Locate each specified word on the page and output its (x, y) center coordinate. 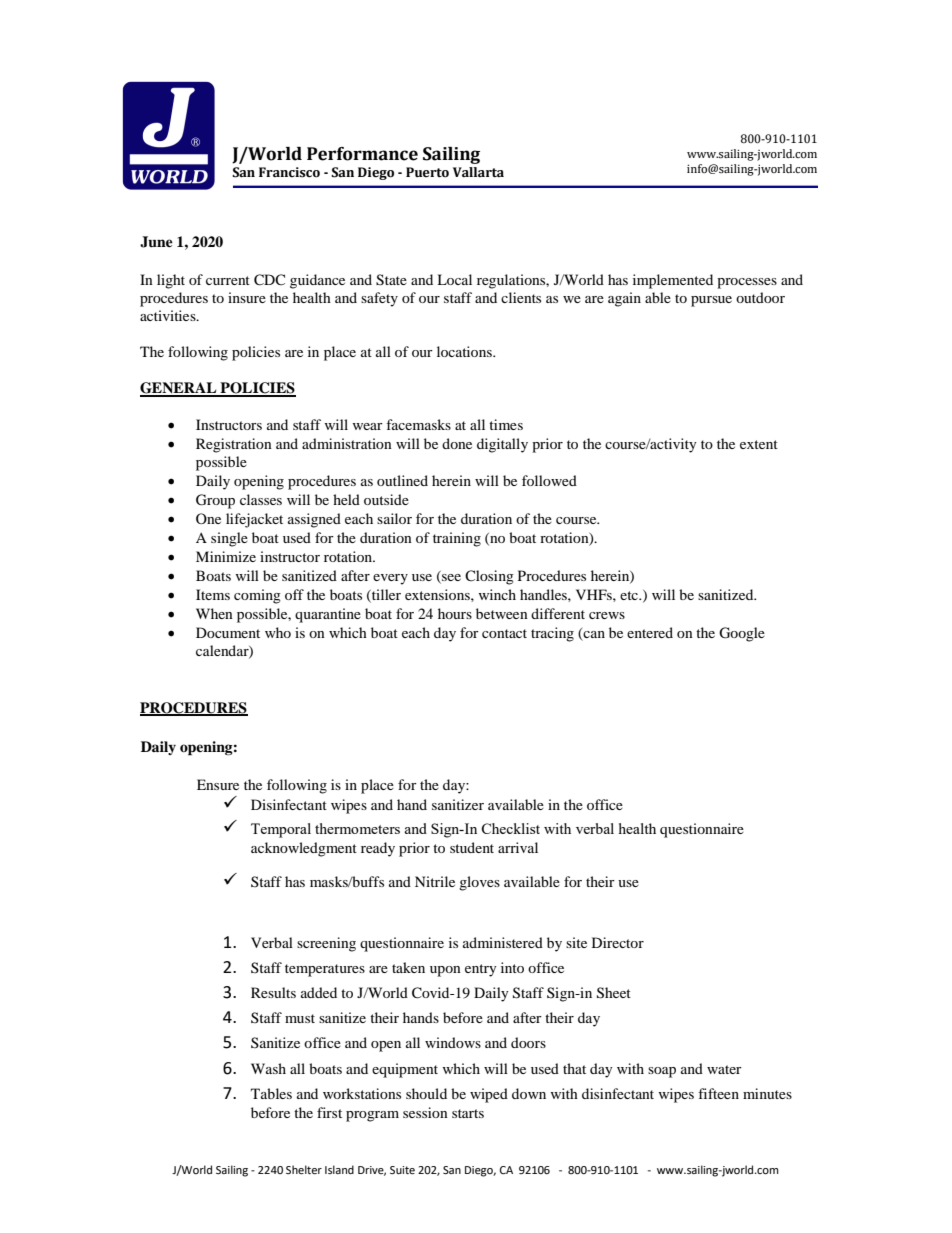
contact (504, 633)
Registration (234, 445)
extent (759, 444)
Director (618, 942)
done (457, 443)
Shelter (304, 1170)
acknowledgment (304, 849)
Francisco (289, 172)
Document (228, 632)
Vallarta (478, 172)
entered (650, 632)
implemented (673, 281)
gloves (479, 883)
